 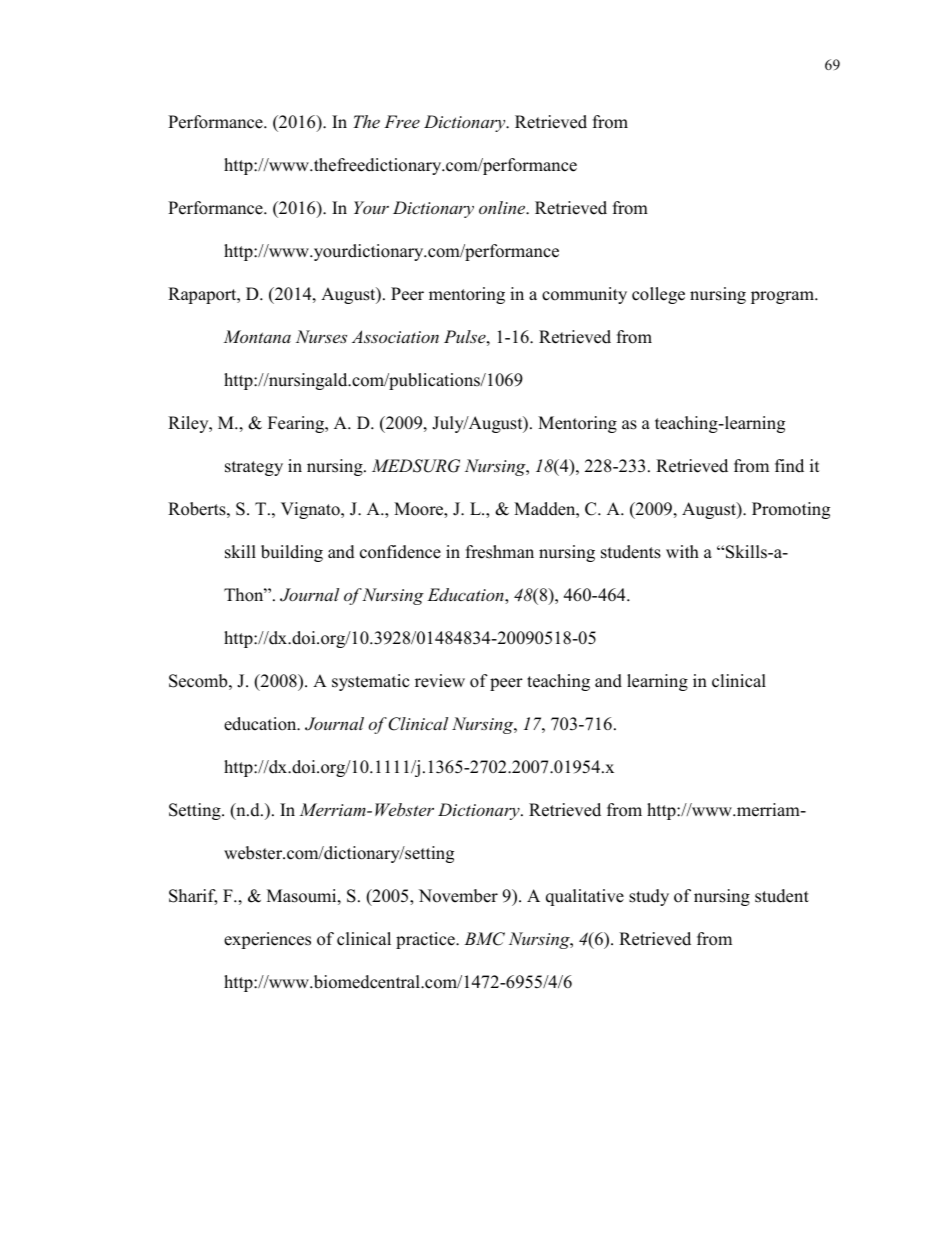 What do you see at coordinates (440, 681) in the screenshot?
I see `review` at bounding box center [440, 681].
